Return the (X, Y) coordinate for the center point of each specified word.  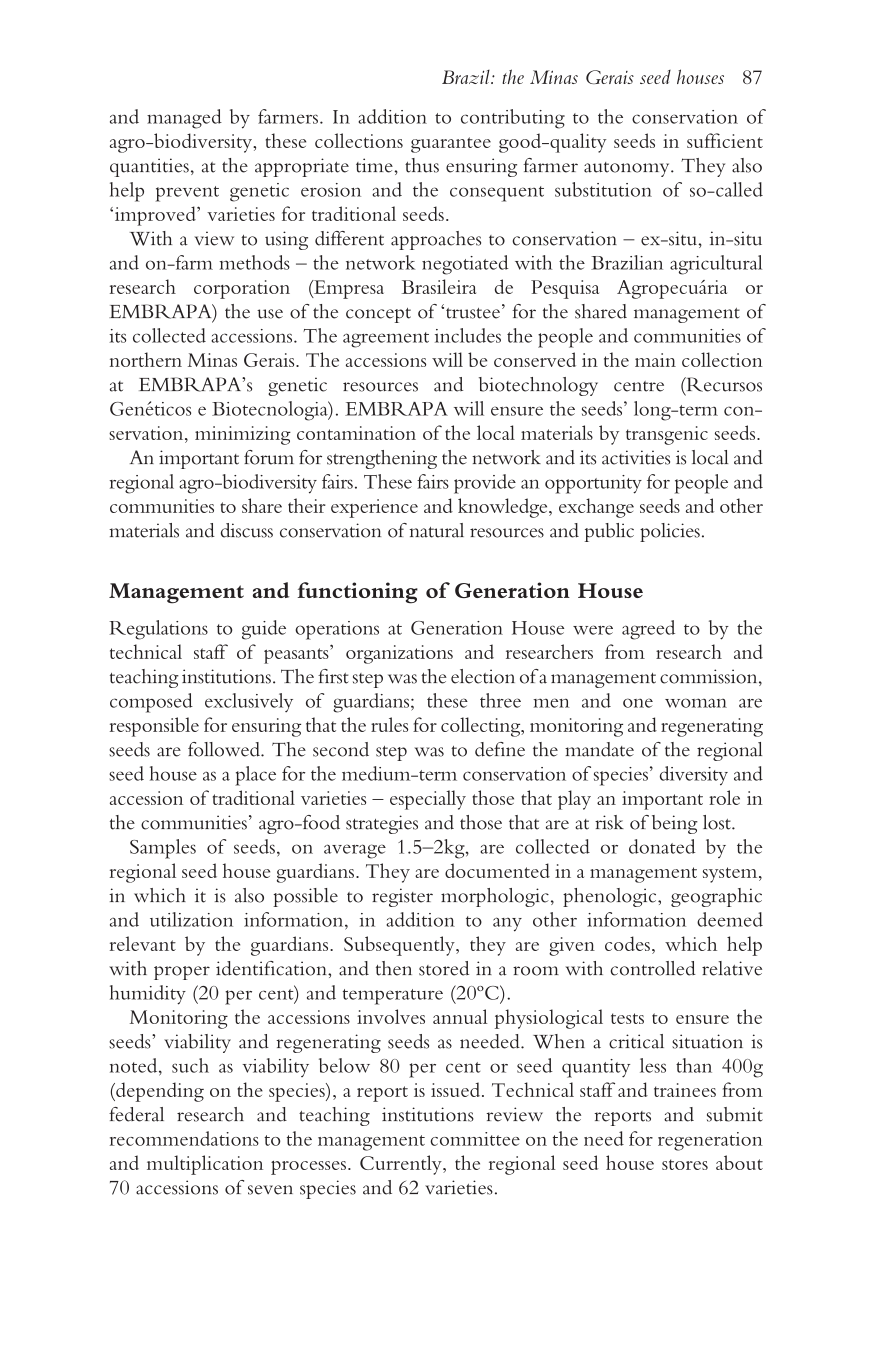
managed (184, 119)
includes (468, 335)
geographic (716, 897)
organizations (399, 654)
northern (146, 359)
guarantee (451, 145)
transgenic (667, 435)
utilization (191, 919)
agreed (648, 630)
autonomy (628, 169)
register (402, 897)
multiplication (205, 1165)
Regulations (158, 630)
